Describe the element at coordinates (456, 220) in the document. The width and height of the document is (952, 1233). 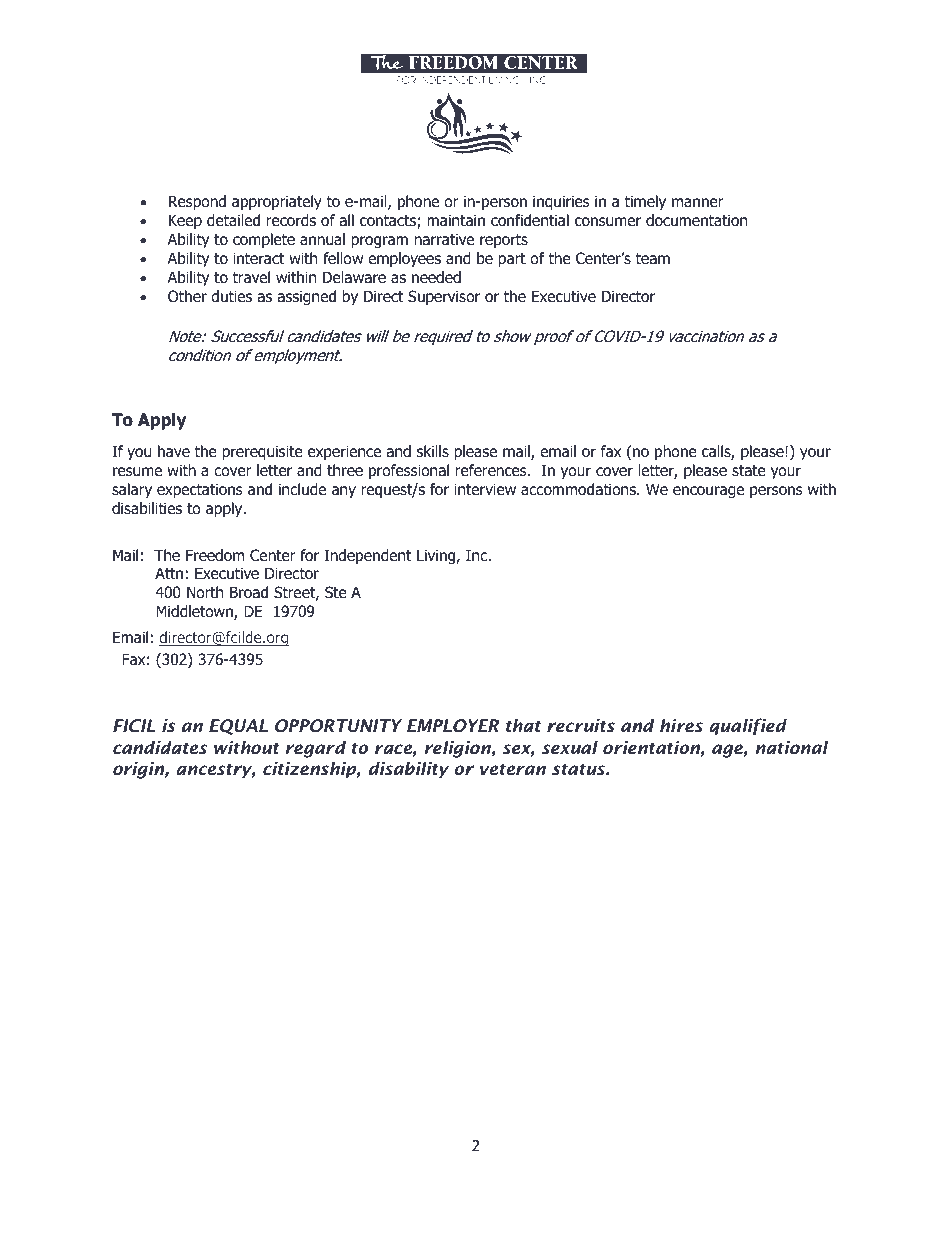
I see `maintain` at that location.
